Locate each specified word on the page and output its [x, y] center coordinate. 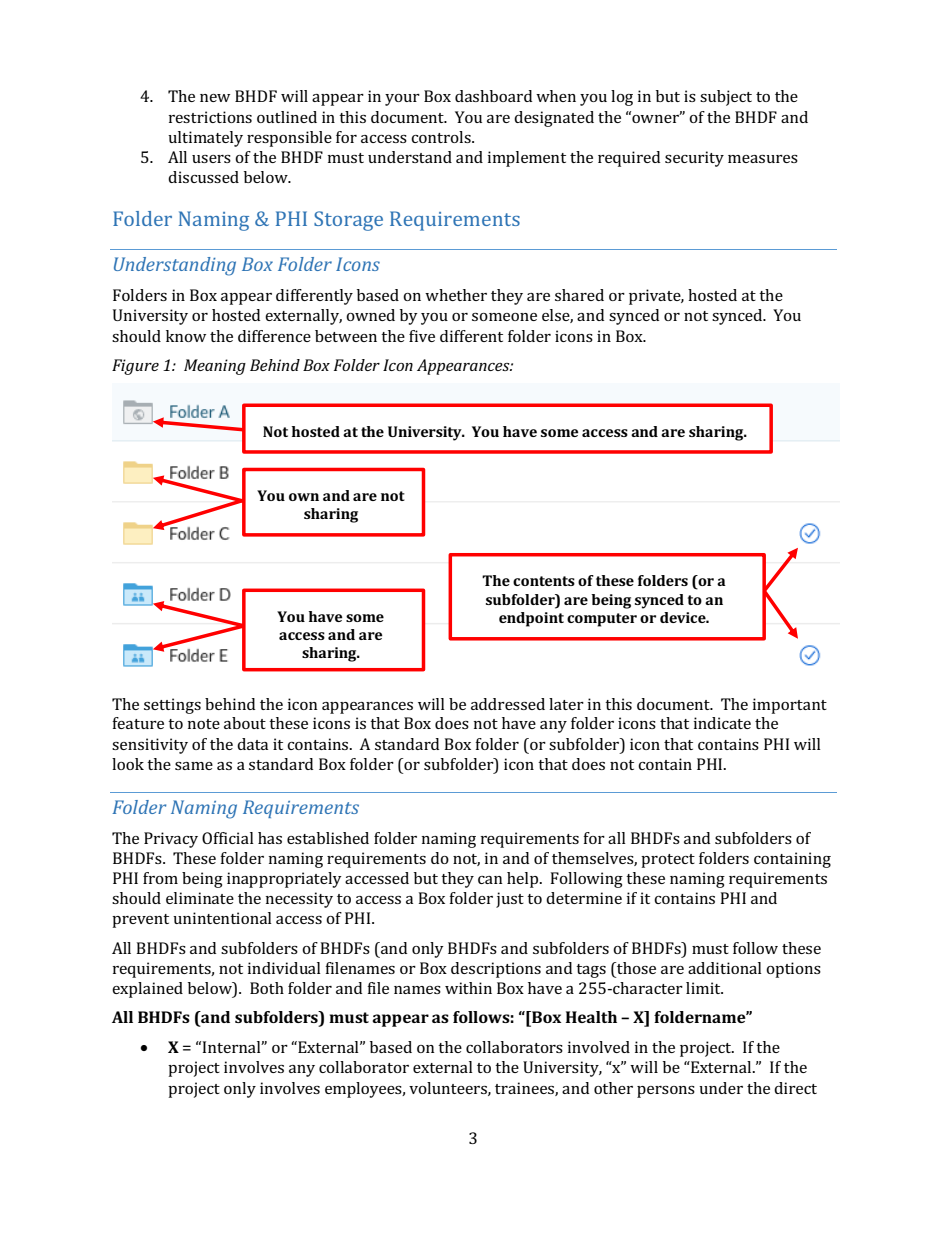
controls [442, 137]
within [468, 988]
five [422, 336]
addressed [508, 704]
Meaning [215, 367]
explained [147, 990]
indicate [722, 723]
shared [579, 295]
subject [726, 98]
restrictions [210, 117]
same [194, 766]
